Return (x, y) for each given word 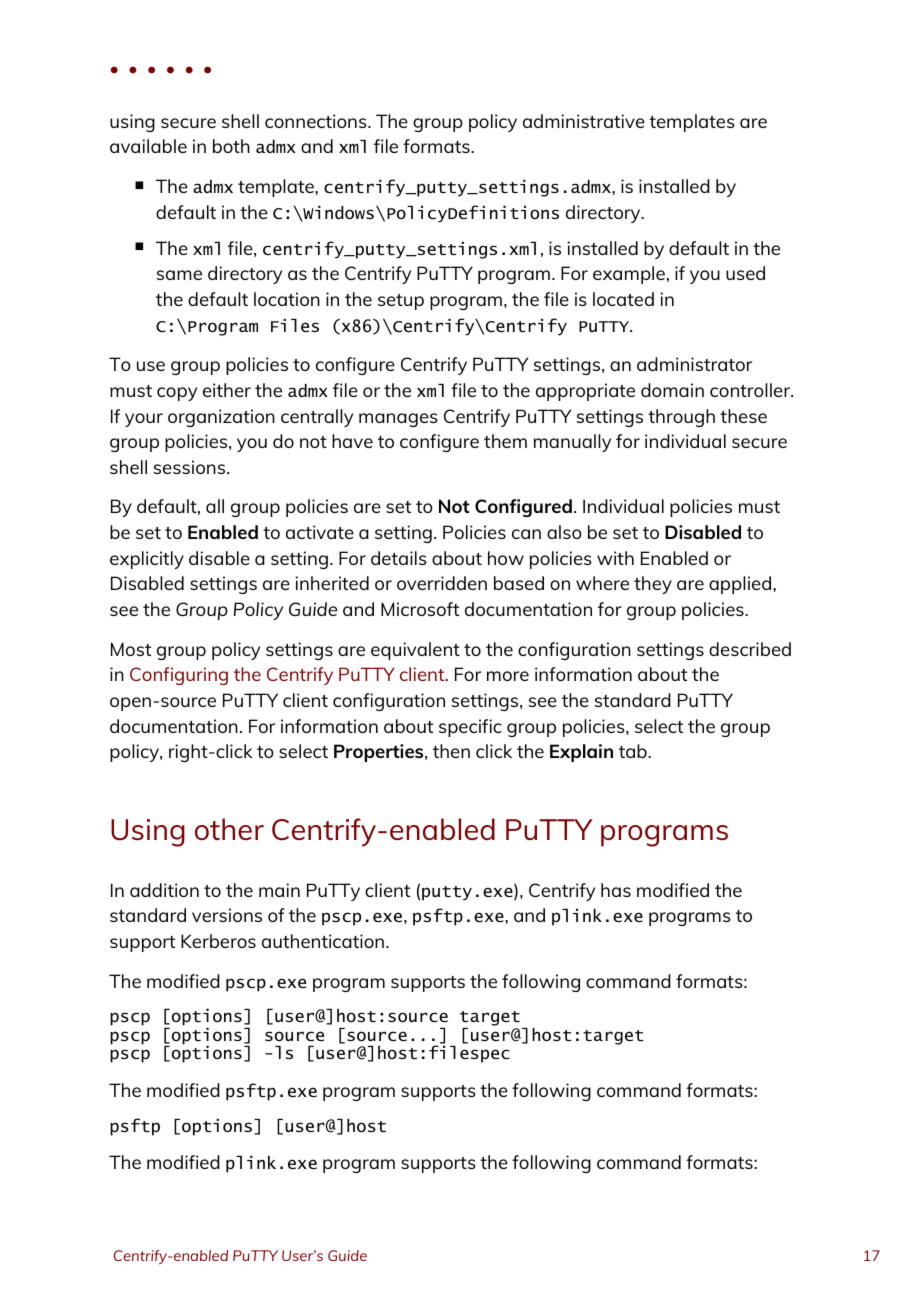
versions (227, 915)
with (615, 558)
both (231, 146)
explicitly (147, 560)
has (616, 890)
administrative (584, 121)
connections (317, 121)
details (399, 558)
